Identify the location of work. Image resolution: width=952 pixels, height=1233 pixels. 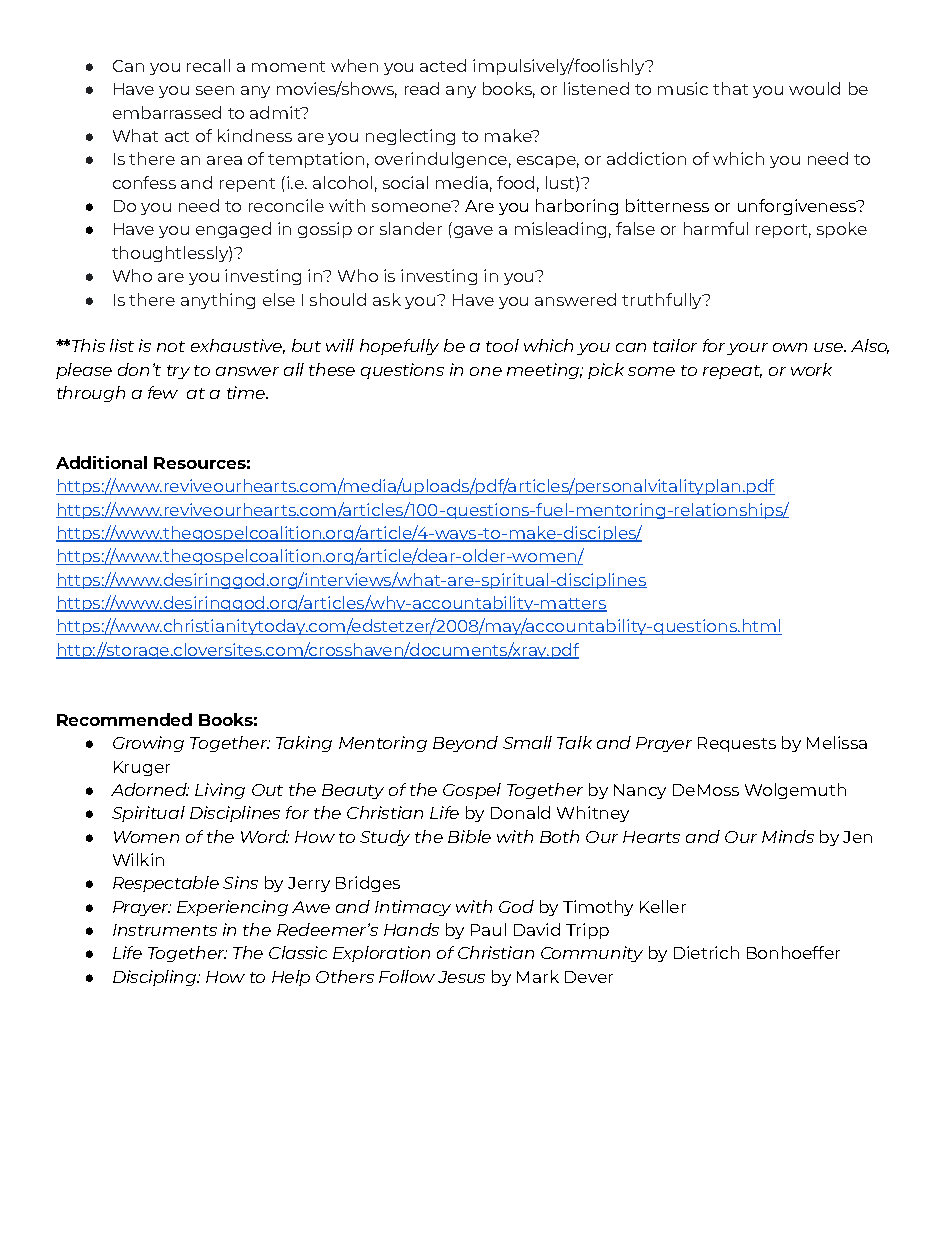
(811, 369).
